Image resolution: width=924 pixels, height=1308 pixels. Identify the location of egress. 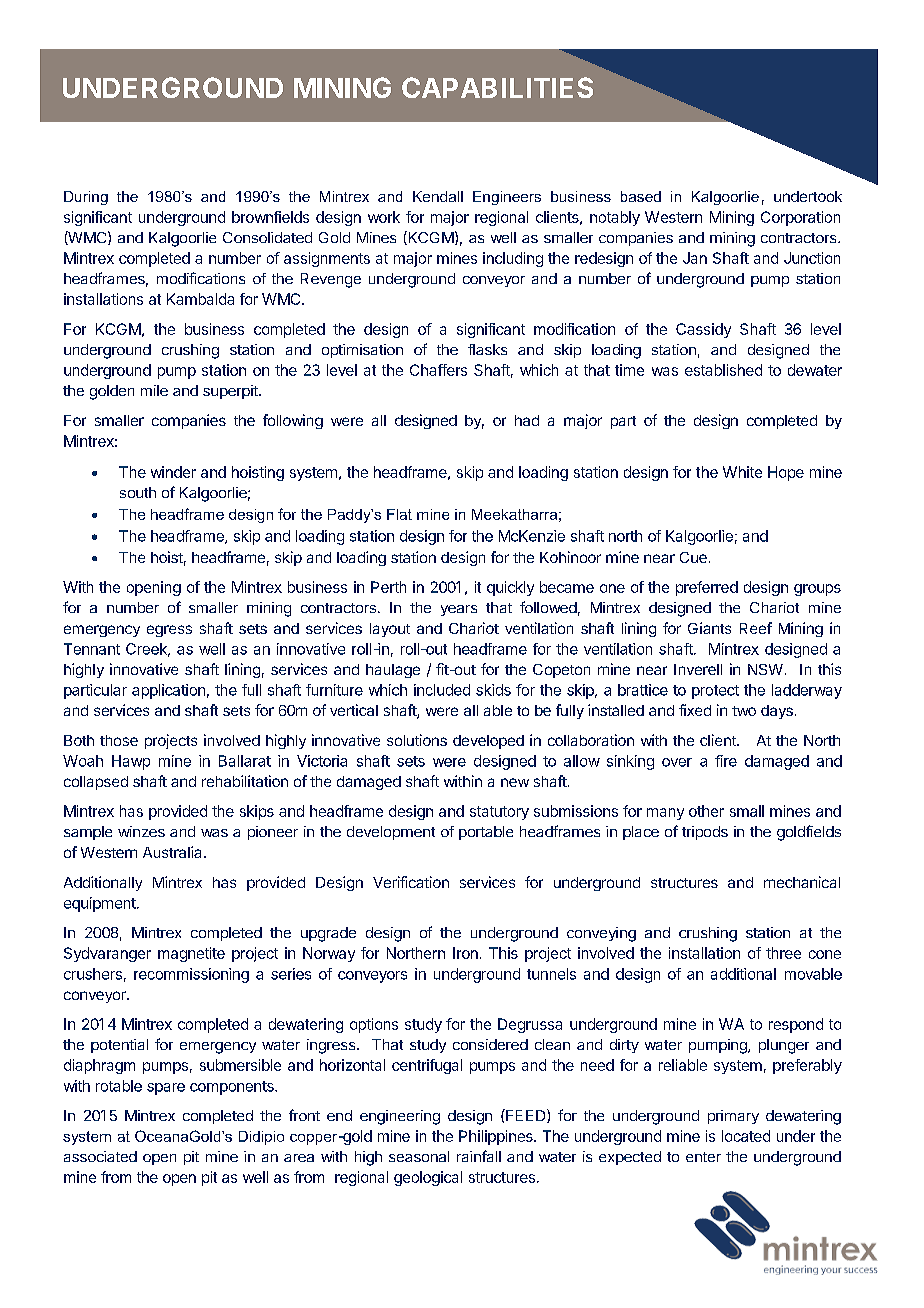
(169, 631).
